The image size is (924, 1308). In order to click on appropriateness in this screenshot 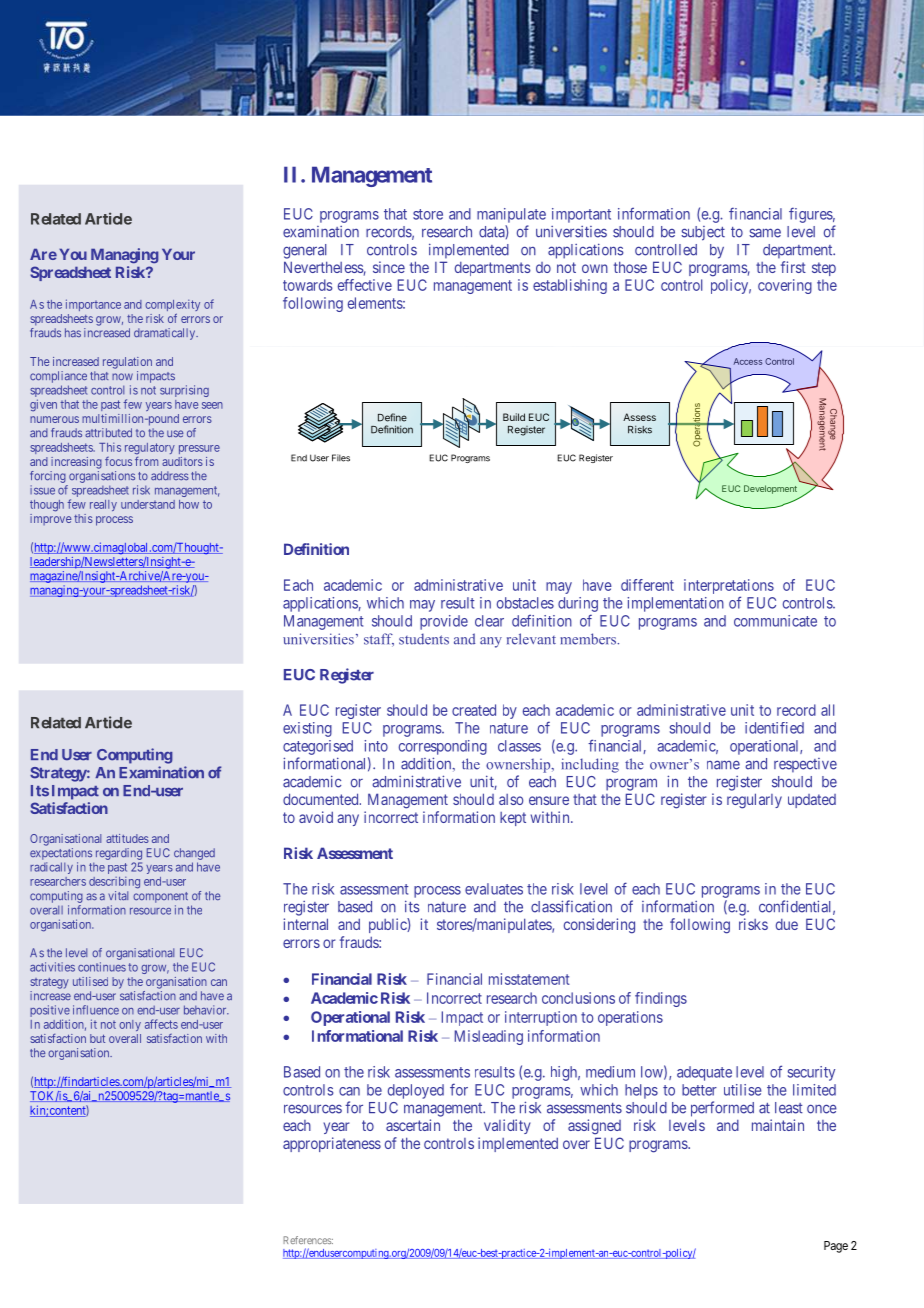, I will do `click(332, 1144)`.
